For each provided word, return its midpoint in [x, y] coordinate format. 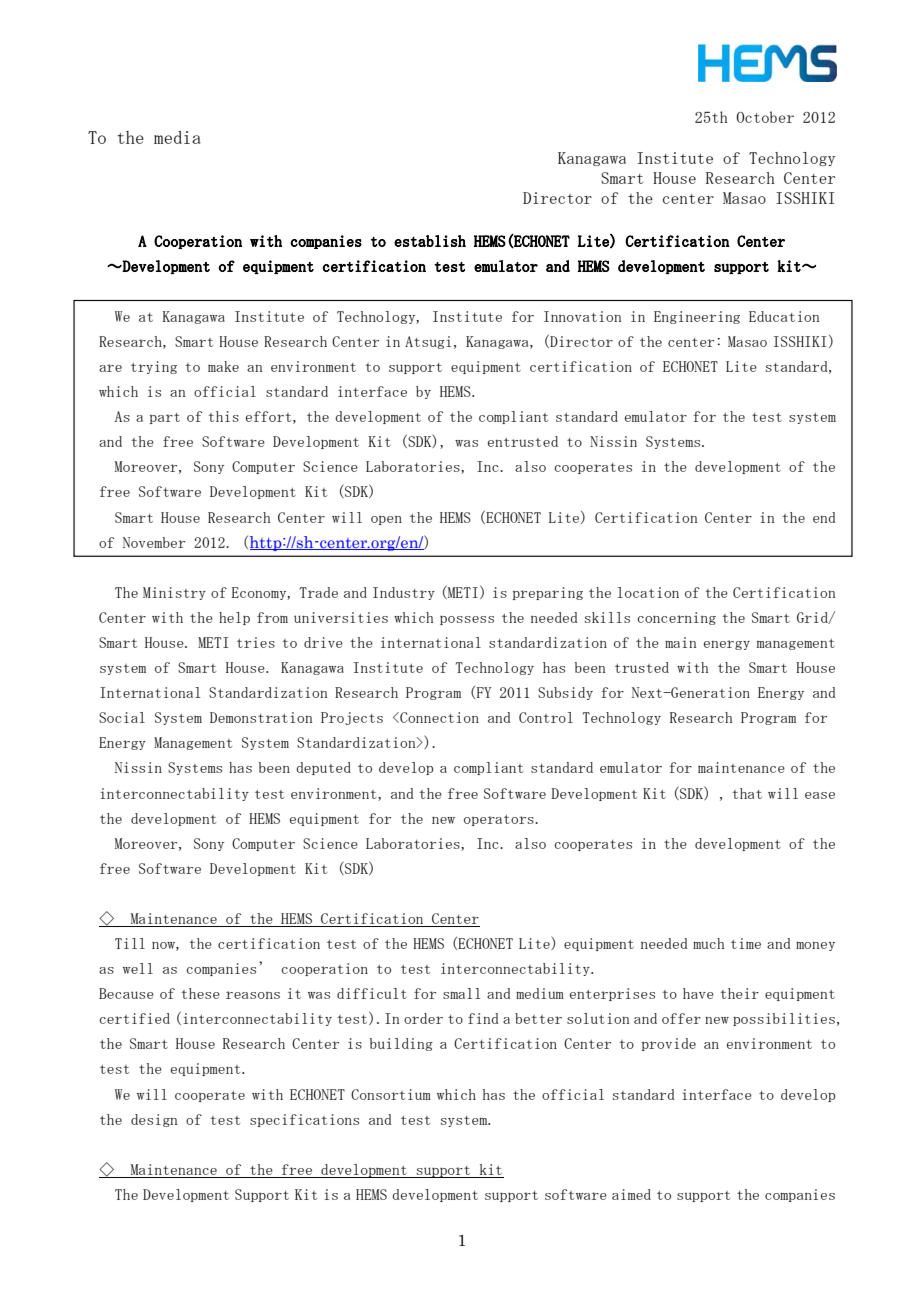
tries [256, 642]
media [177, 137]
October [765, 117]
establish [430, 241]
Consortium [391, 1094]
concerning [676, 618]
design [154, 1120]
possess [467, 620]
